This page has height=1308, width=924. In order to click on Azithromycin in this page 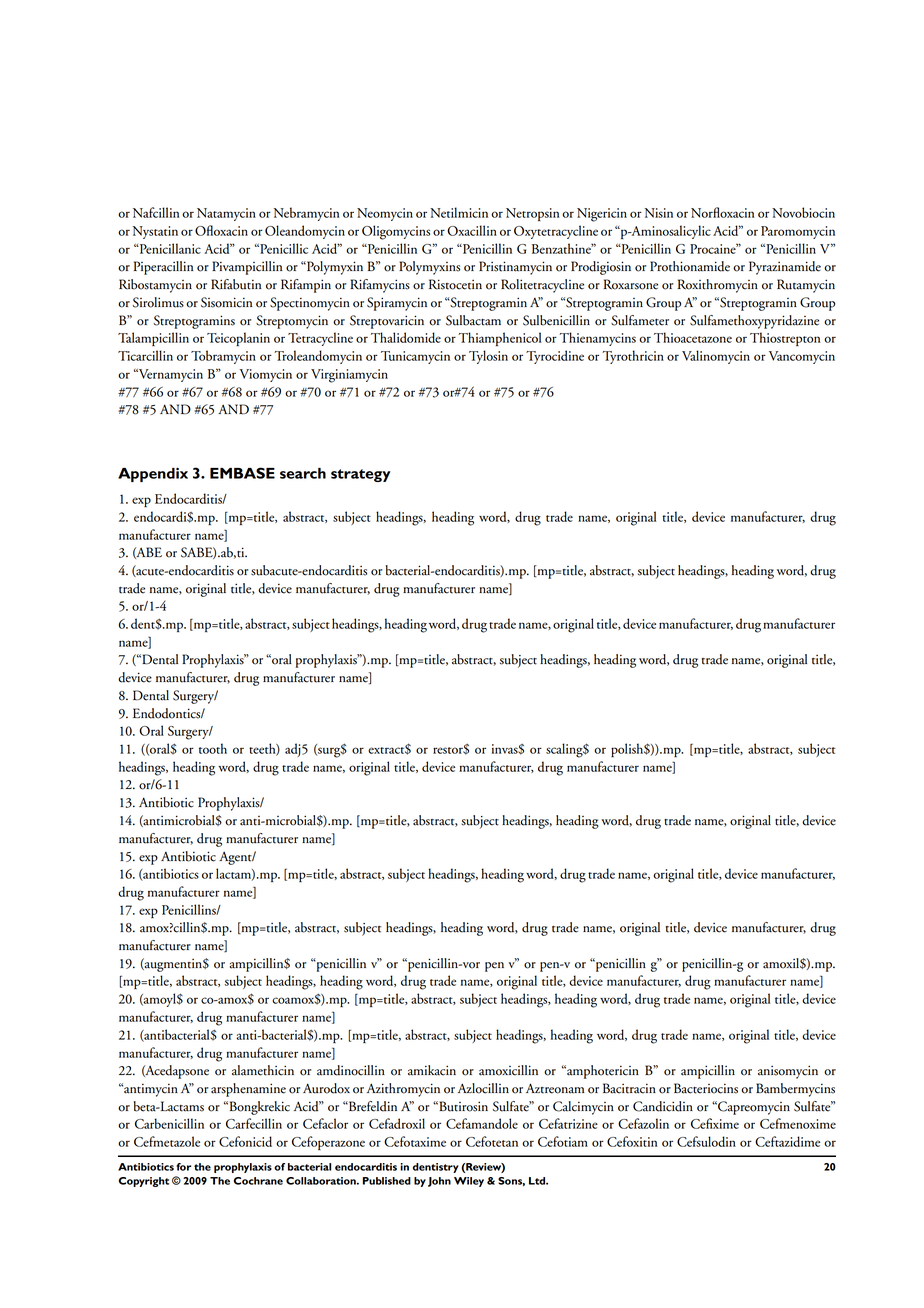, I will do `click(403, 1090)`.
